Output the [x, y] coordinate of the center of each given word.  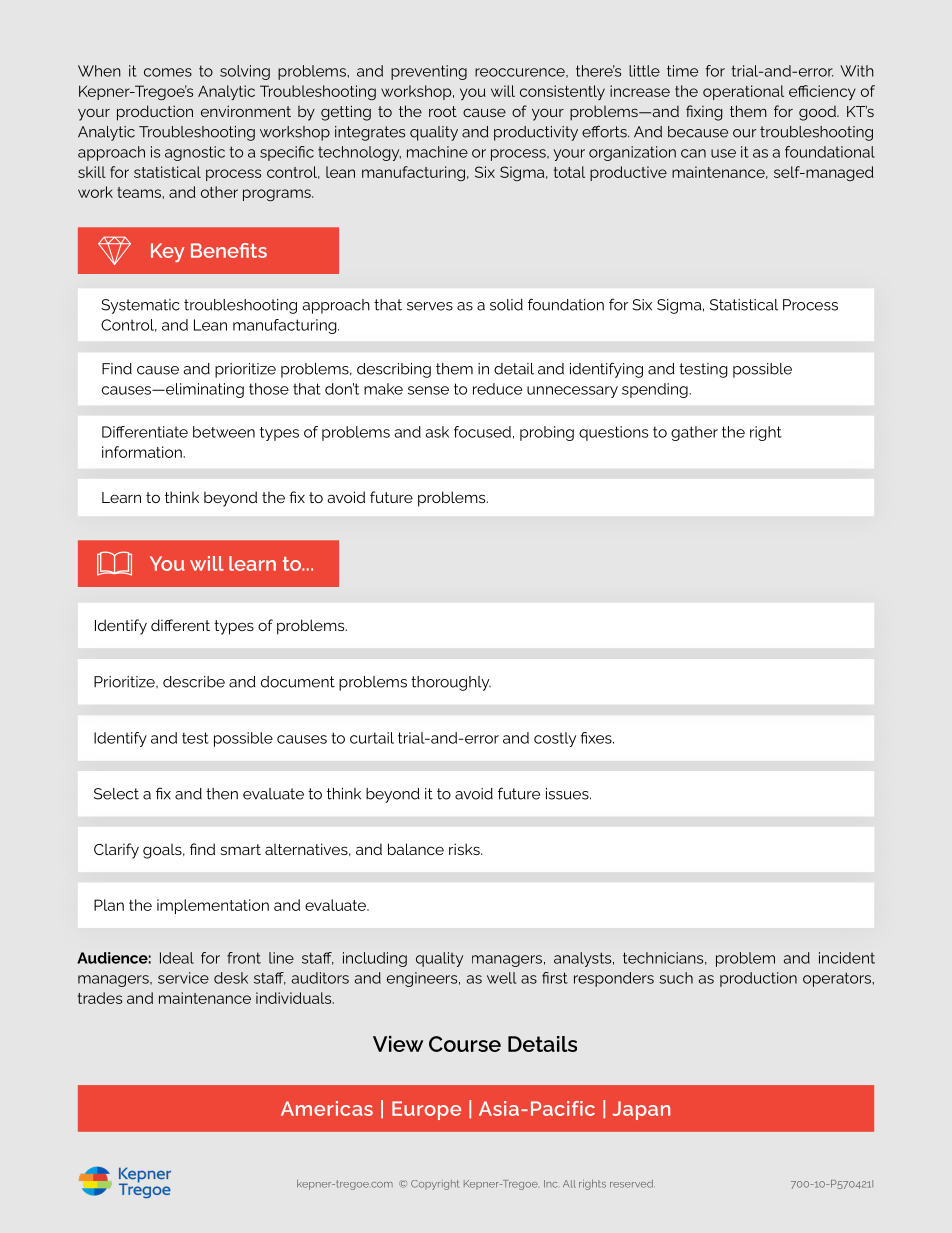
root [443, 111]
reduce [497, 389]
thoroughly [451, 683]
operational [743, 92]
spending [656, 390]
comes [168, 72]
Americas [327, 1108]
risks [465, 849]
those [269, 389]
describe [194, 682]
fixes [597, 738]
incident [847, 958]
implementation [213, 906]
